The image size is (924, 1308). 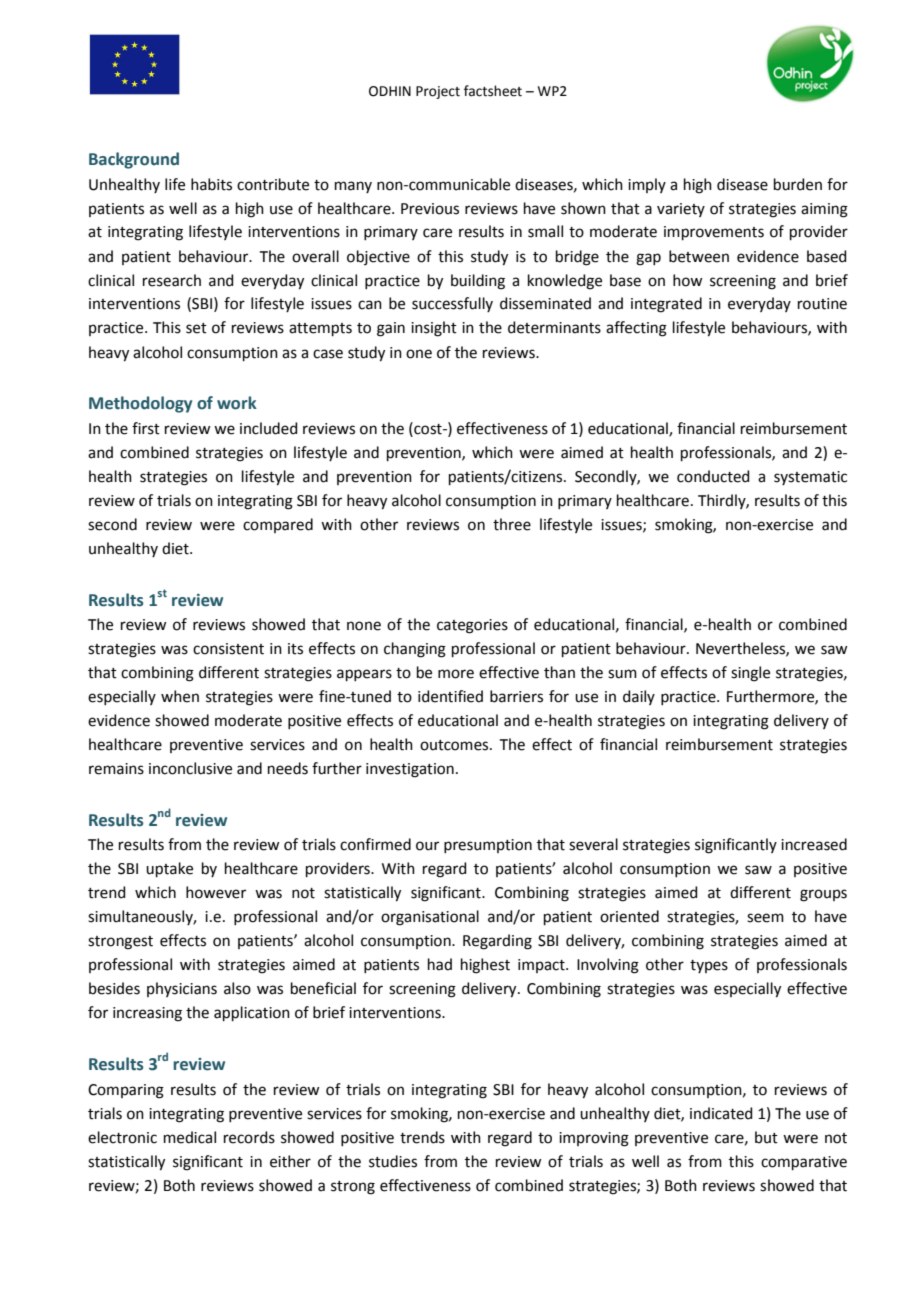 What do you see at coordinates (814, 844) in the image?
I see `increased` at bounding box center [814, 844].
